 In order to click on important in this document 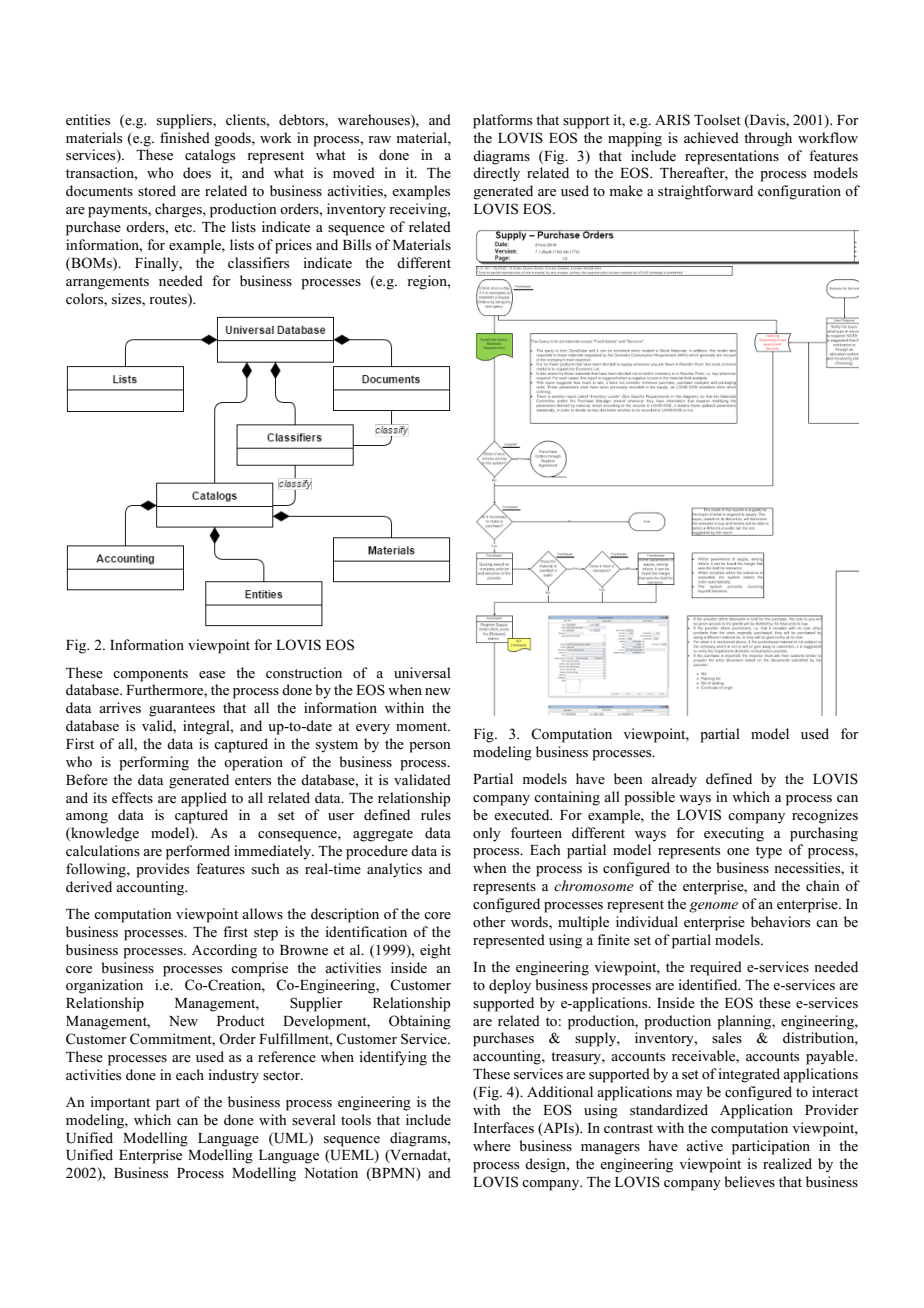, I will do `click(120, 1103)`.
